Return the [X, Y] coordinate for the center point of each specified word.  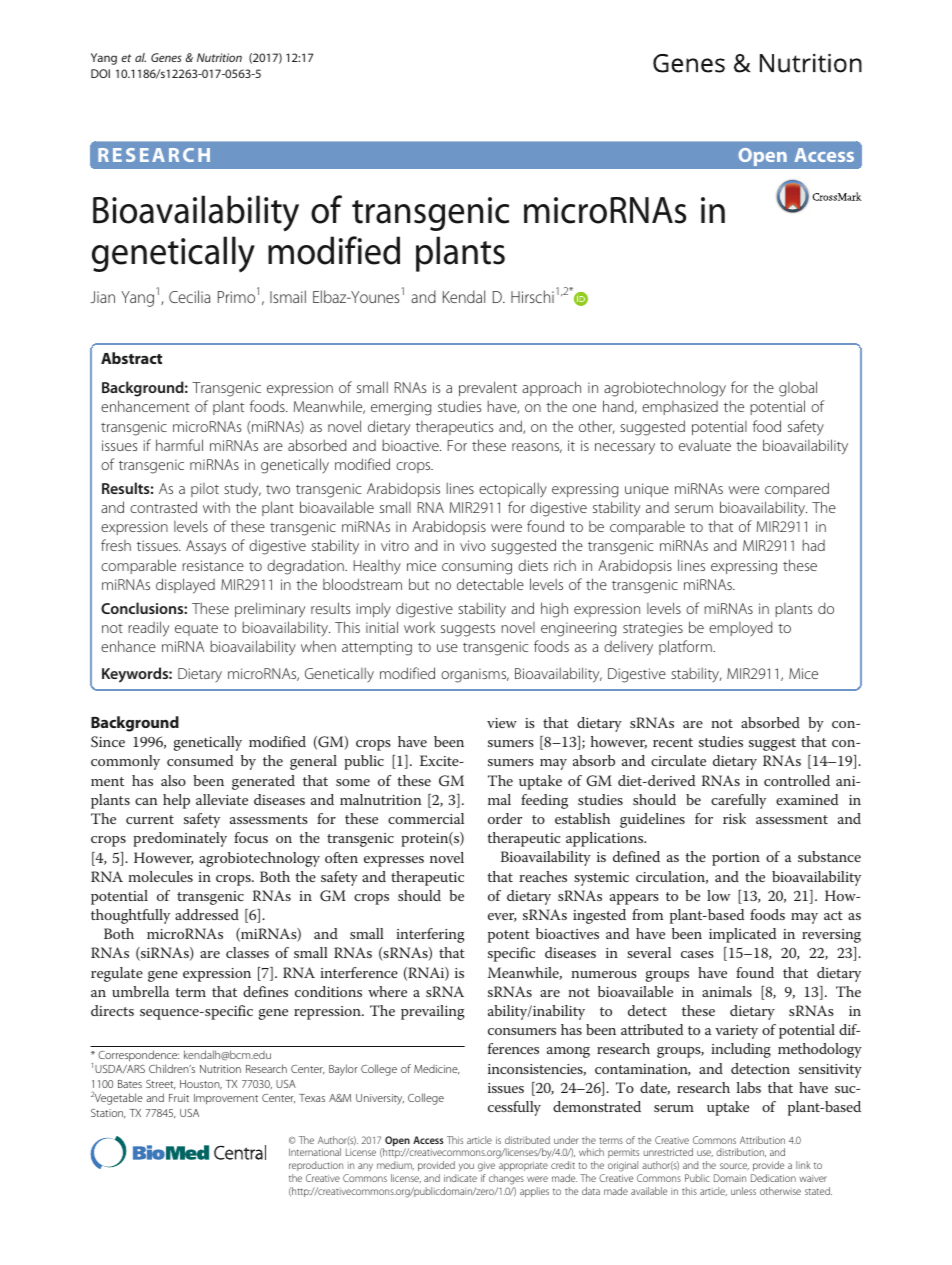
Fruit [179, 1098]
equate [196, 630]
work [419, 627]
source [734, 1166]
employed [741, 629]
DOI [100, 73]
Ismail [288, 296]
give [486, 1167]
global [798, 389]
